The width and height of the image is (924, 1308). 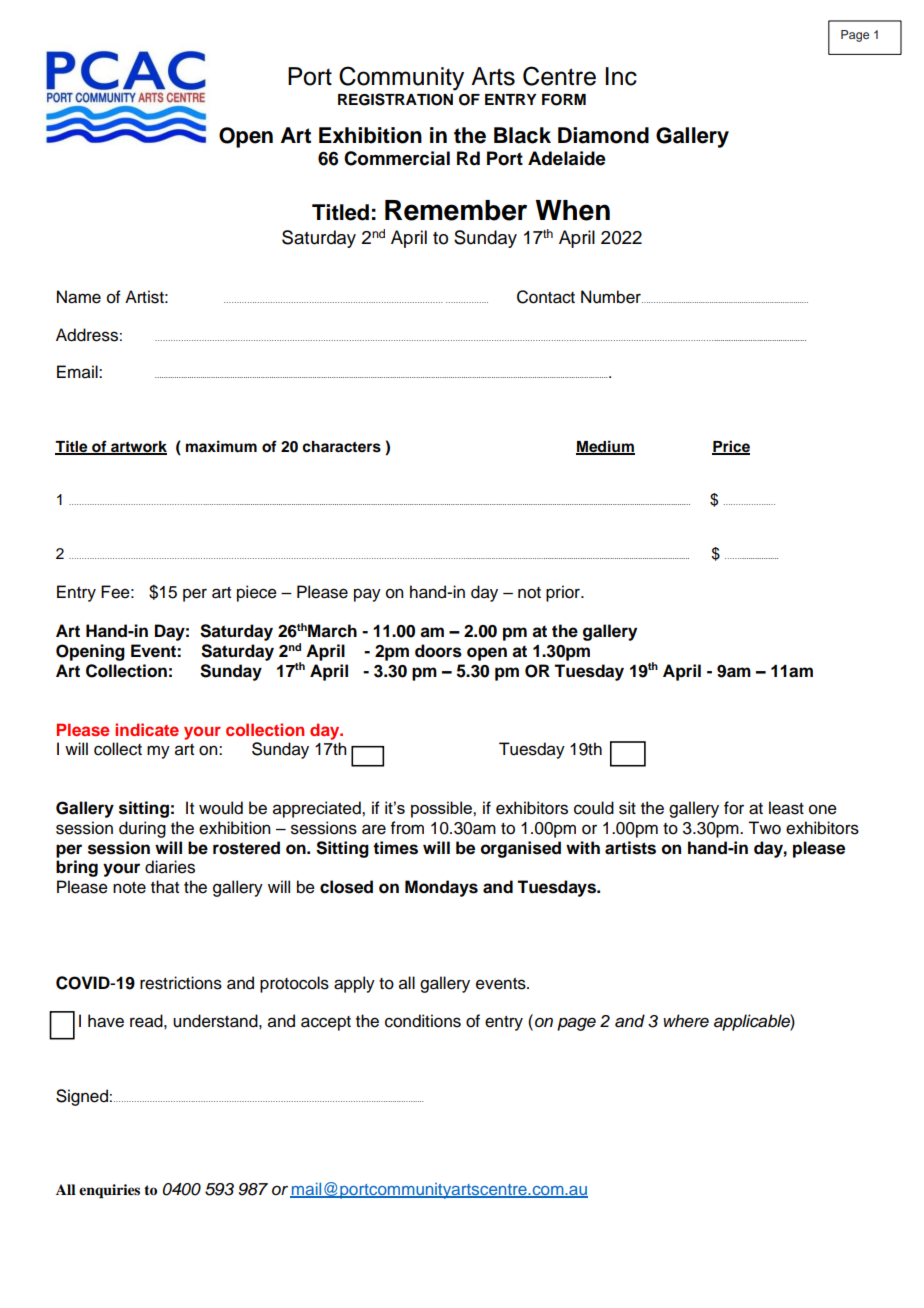 I want to click on REGISTRATION, so click(x=395, y=99).
